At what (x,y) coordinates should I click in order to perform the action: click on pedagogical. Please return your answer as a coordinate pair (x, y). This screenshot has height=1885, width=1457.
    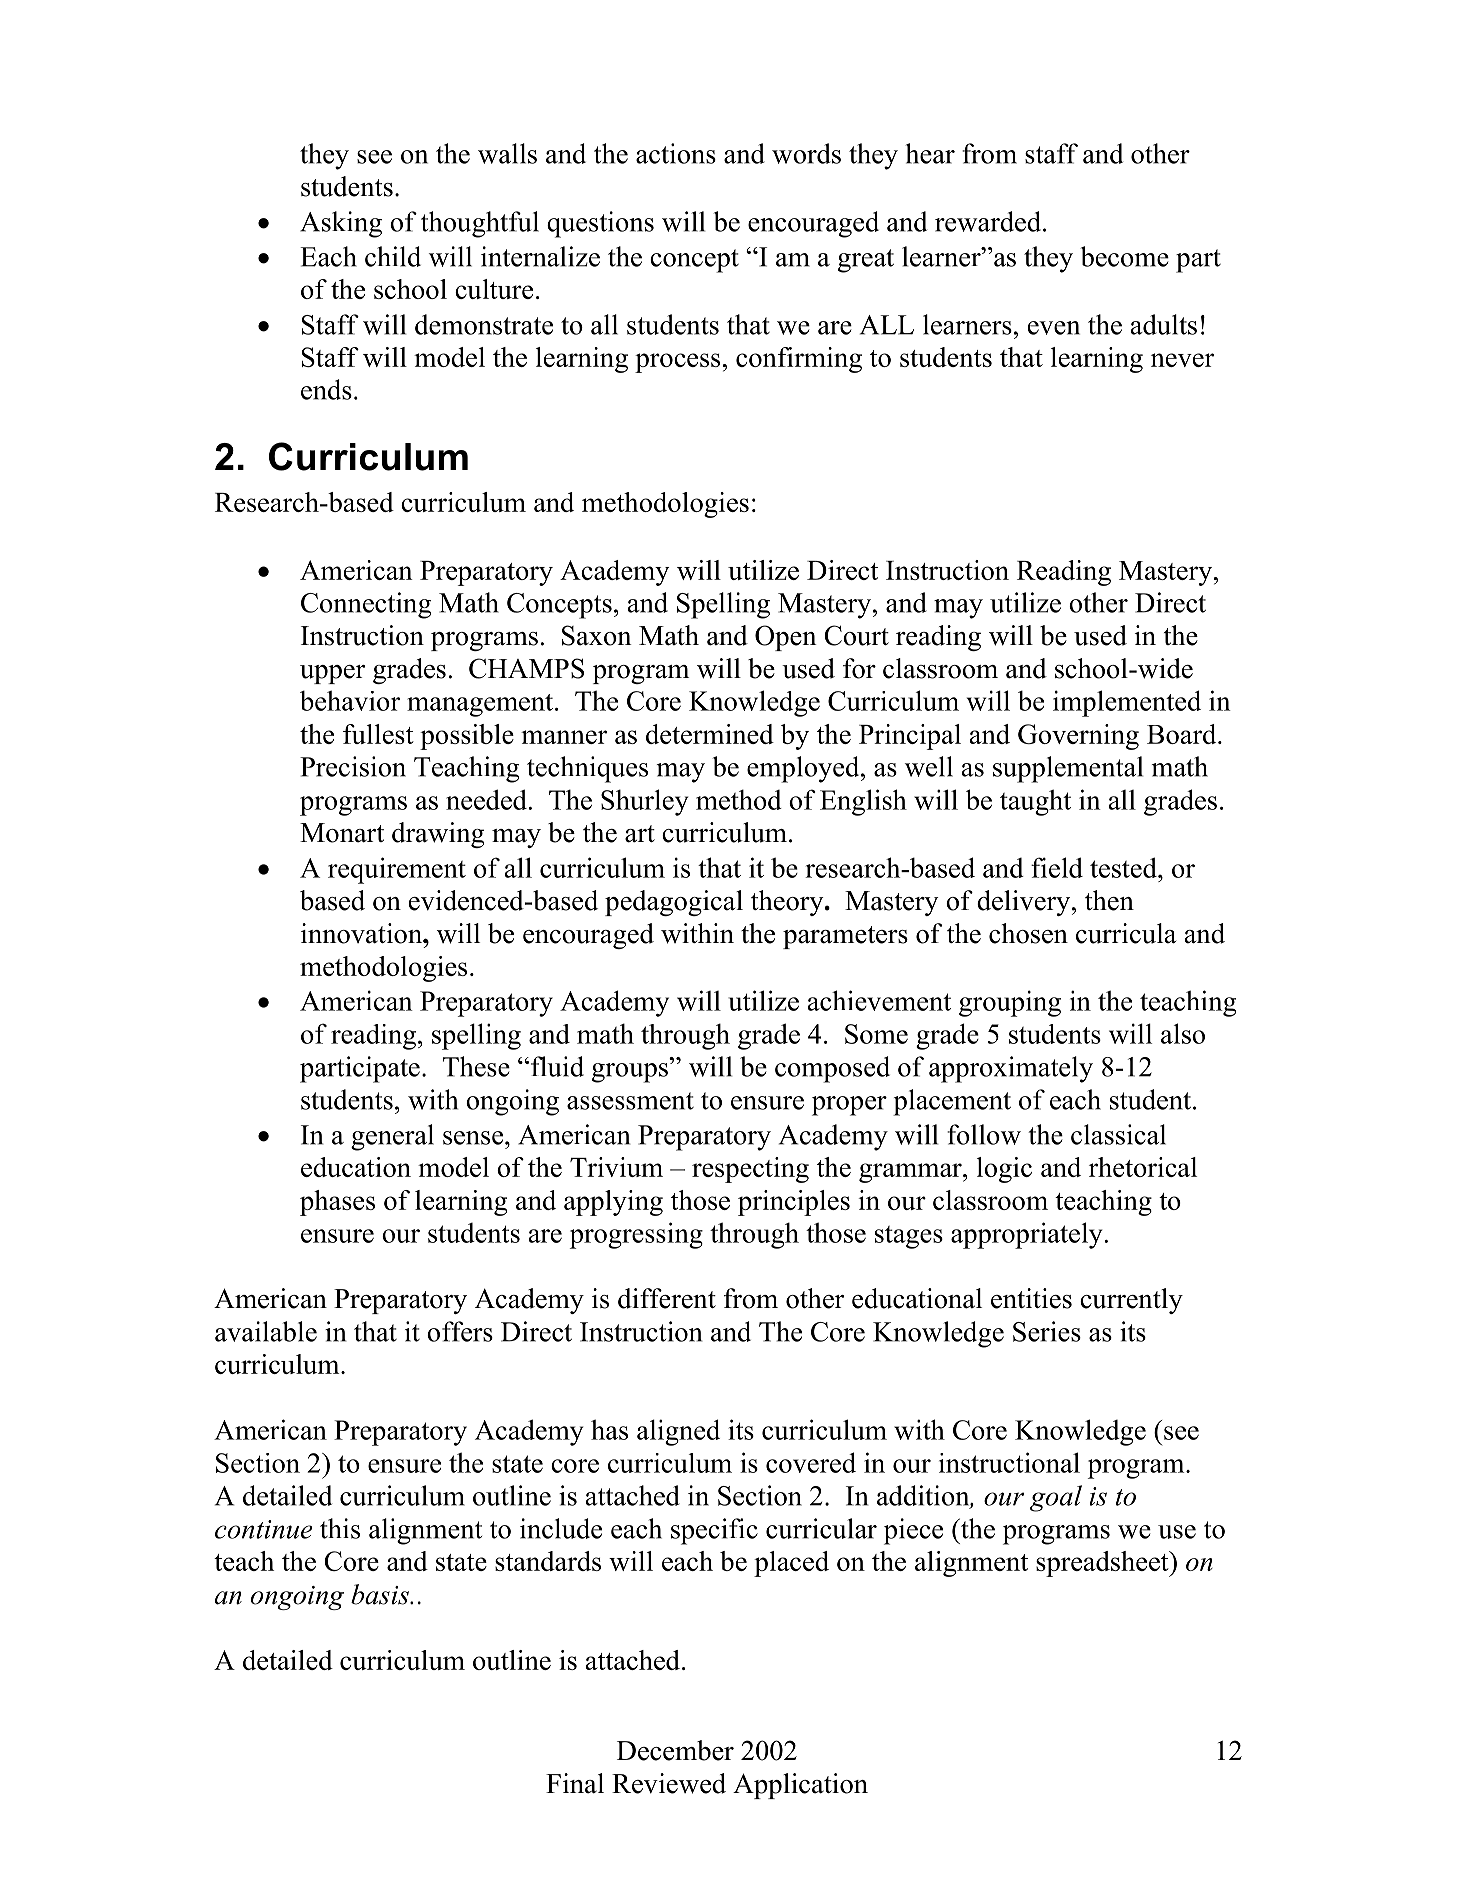
    Looking at the image, I should click on (674, 903).
